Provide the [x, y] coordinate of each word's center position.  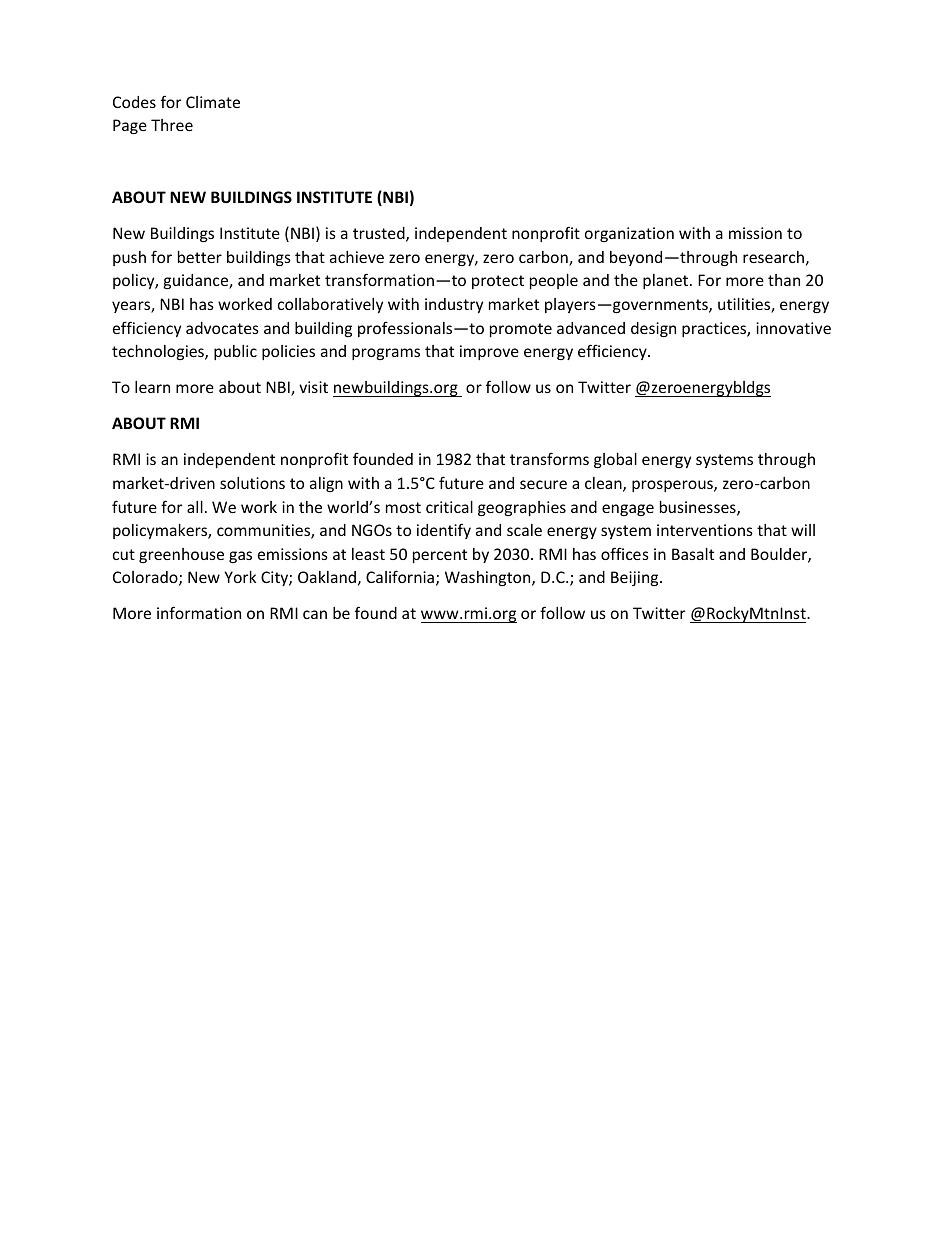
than [784, 280]
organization [629, 234]
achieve [357, 257]
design [653, 329]
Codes [134, 102]
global [615, 460]
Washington [489, 578]
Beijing [636, 578]
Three [172, 125]
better [200, 257]
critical [449, 507]
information [199, 612]
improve [489, 352]
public [235, 352]
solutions [252, 483]
